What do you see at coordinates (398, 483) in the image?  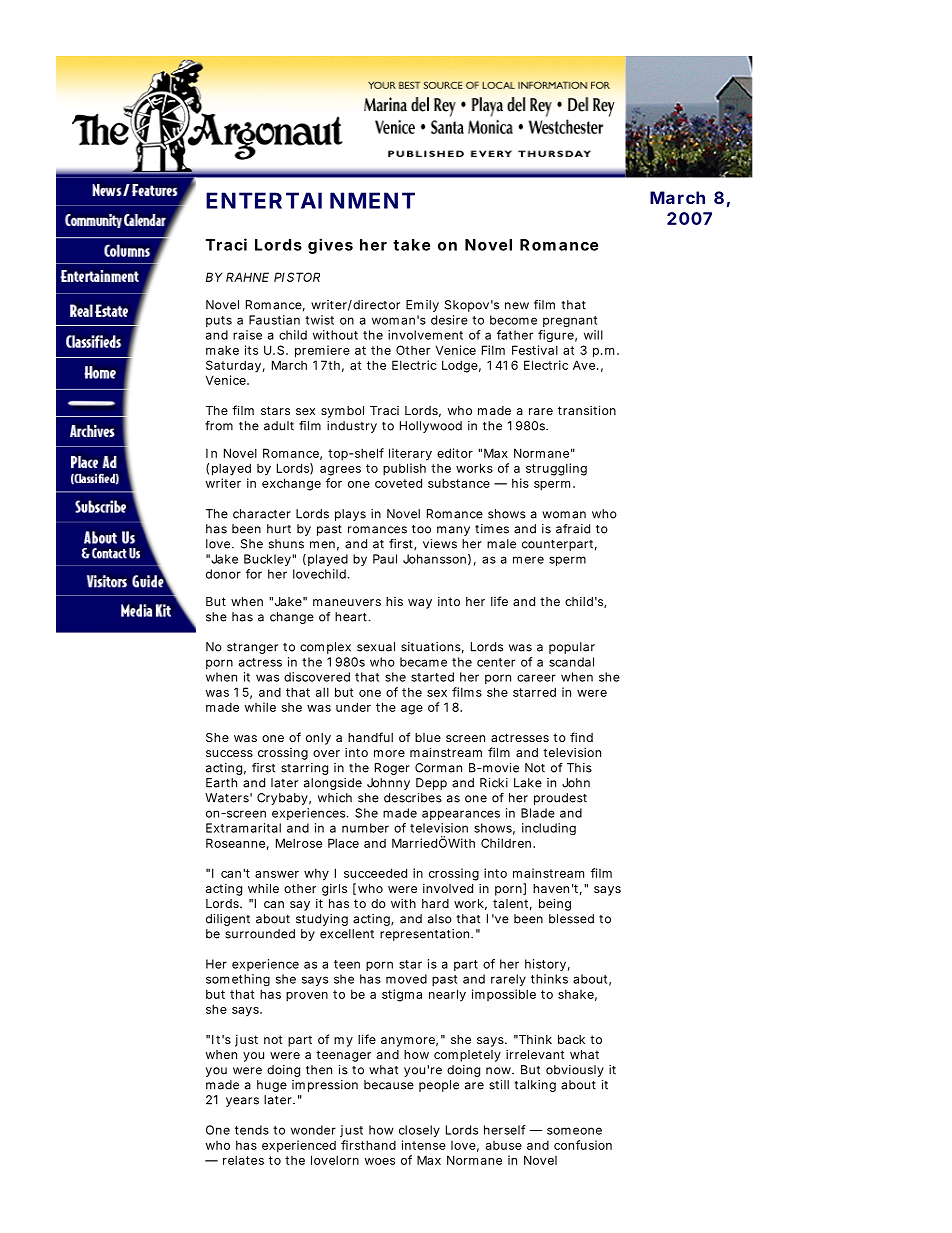 I see `coveted` at bounding box center [398, 483].
